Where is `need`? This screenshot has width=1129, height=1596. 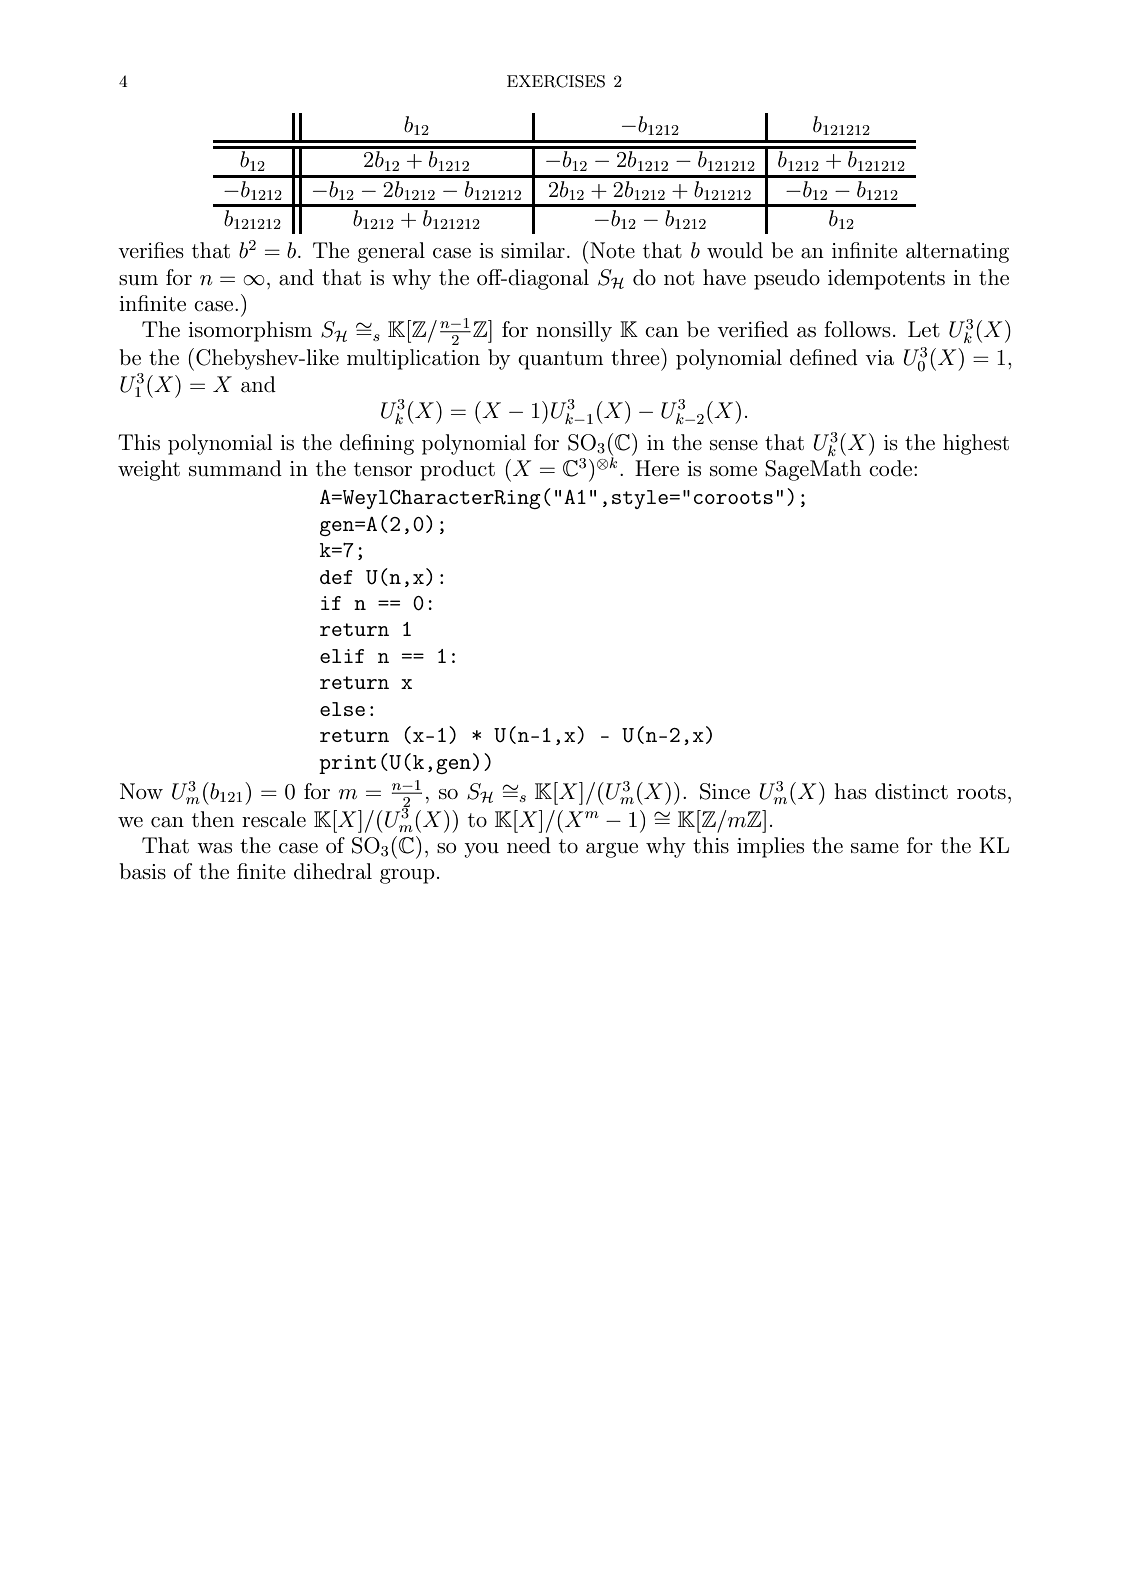
need is located at coordinates (529, 845).
